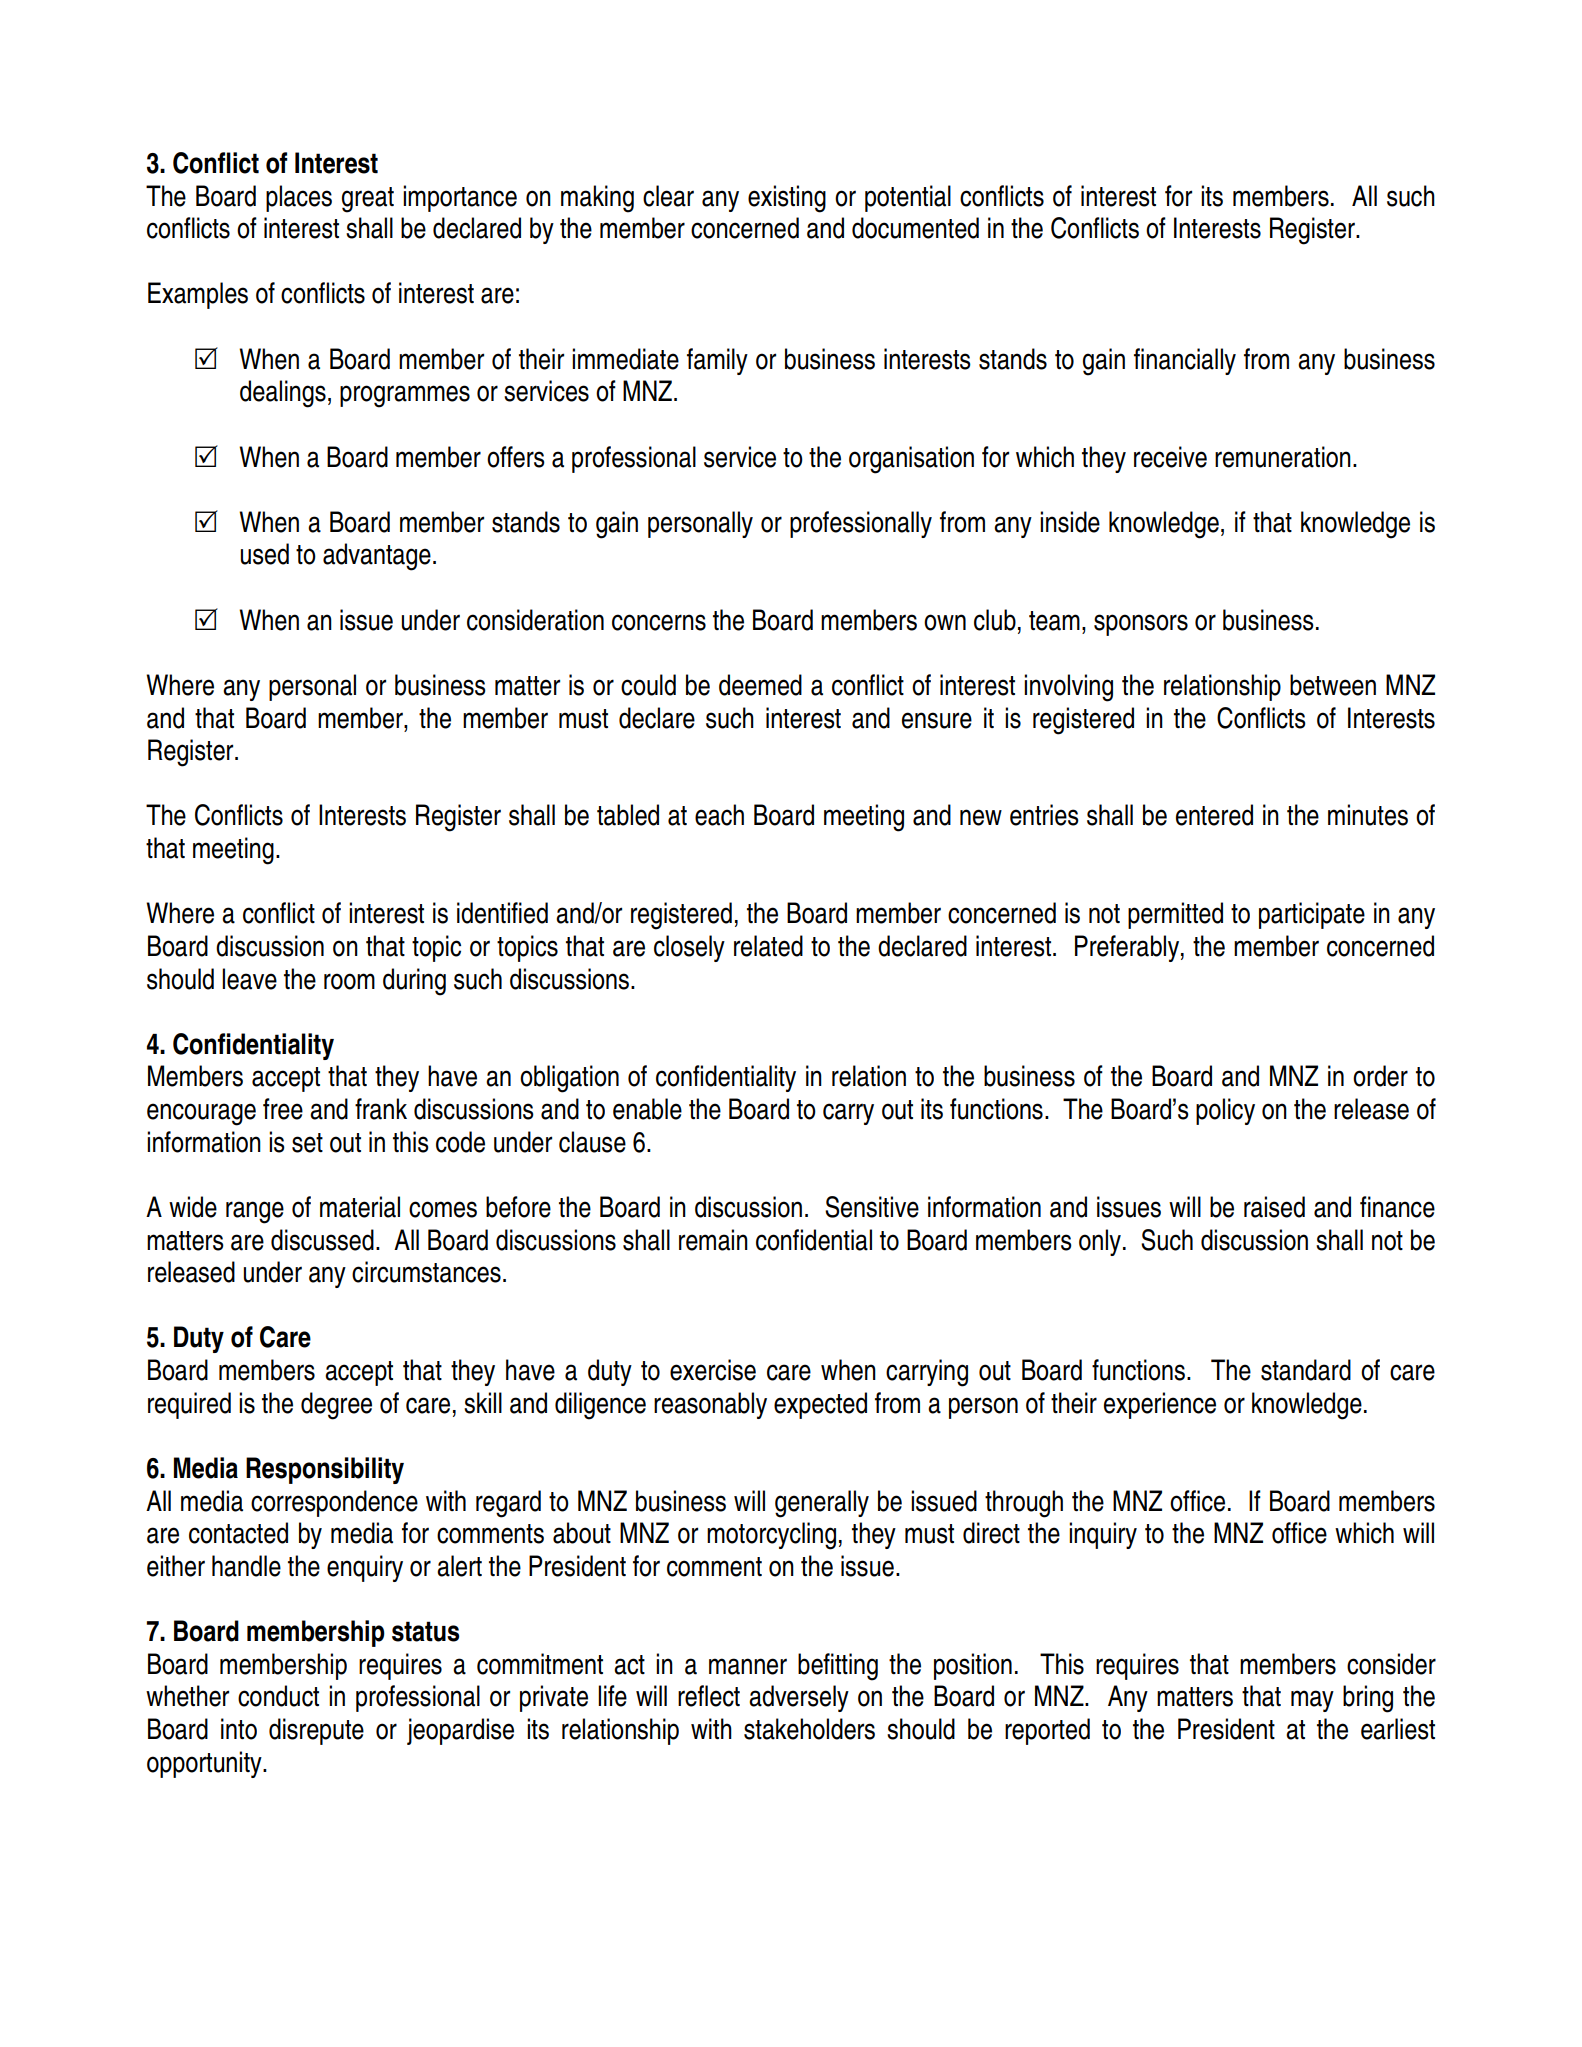  What do you see at coordinates (1214, 815) in the document?
I see `entered` at bounding box center [1214, 815].
